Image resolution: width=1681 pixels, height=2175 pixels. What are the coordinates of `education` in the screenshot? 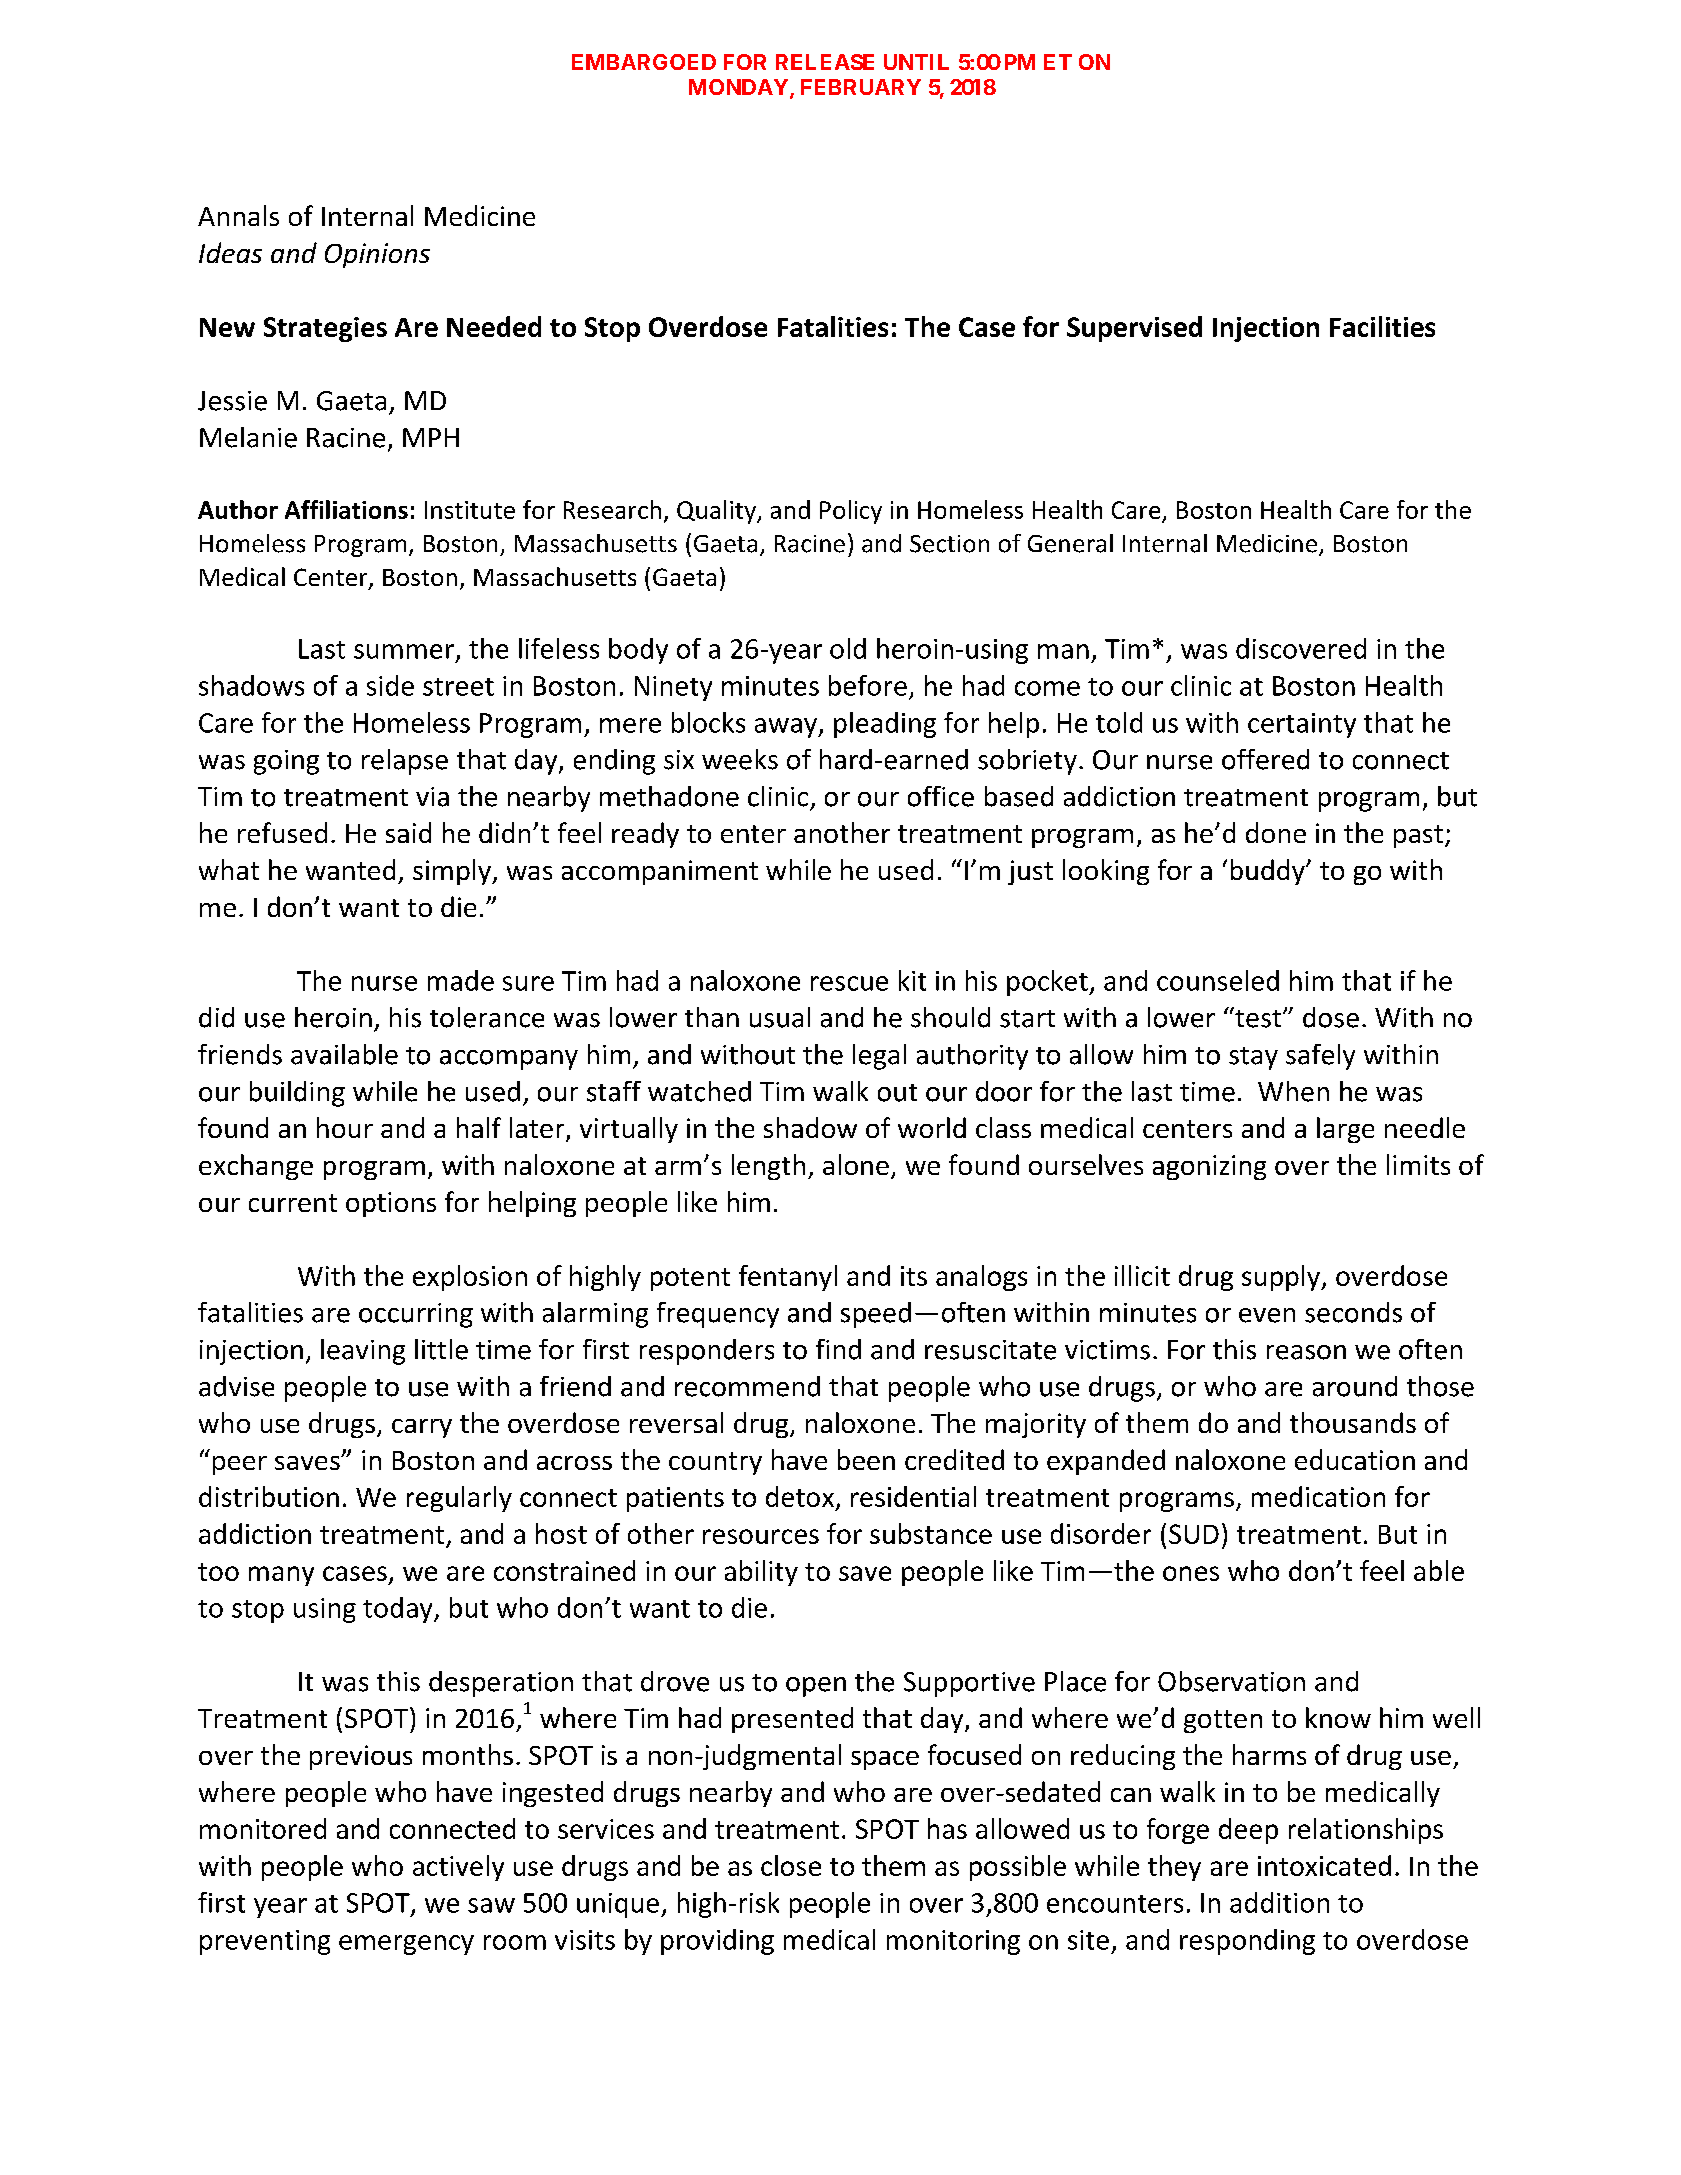 It's located at (1355, 1459).
